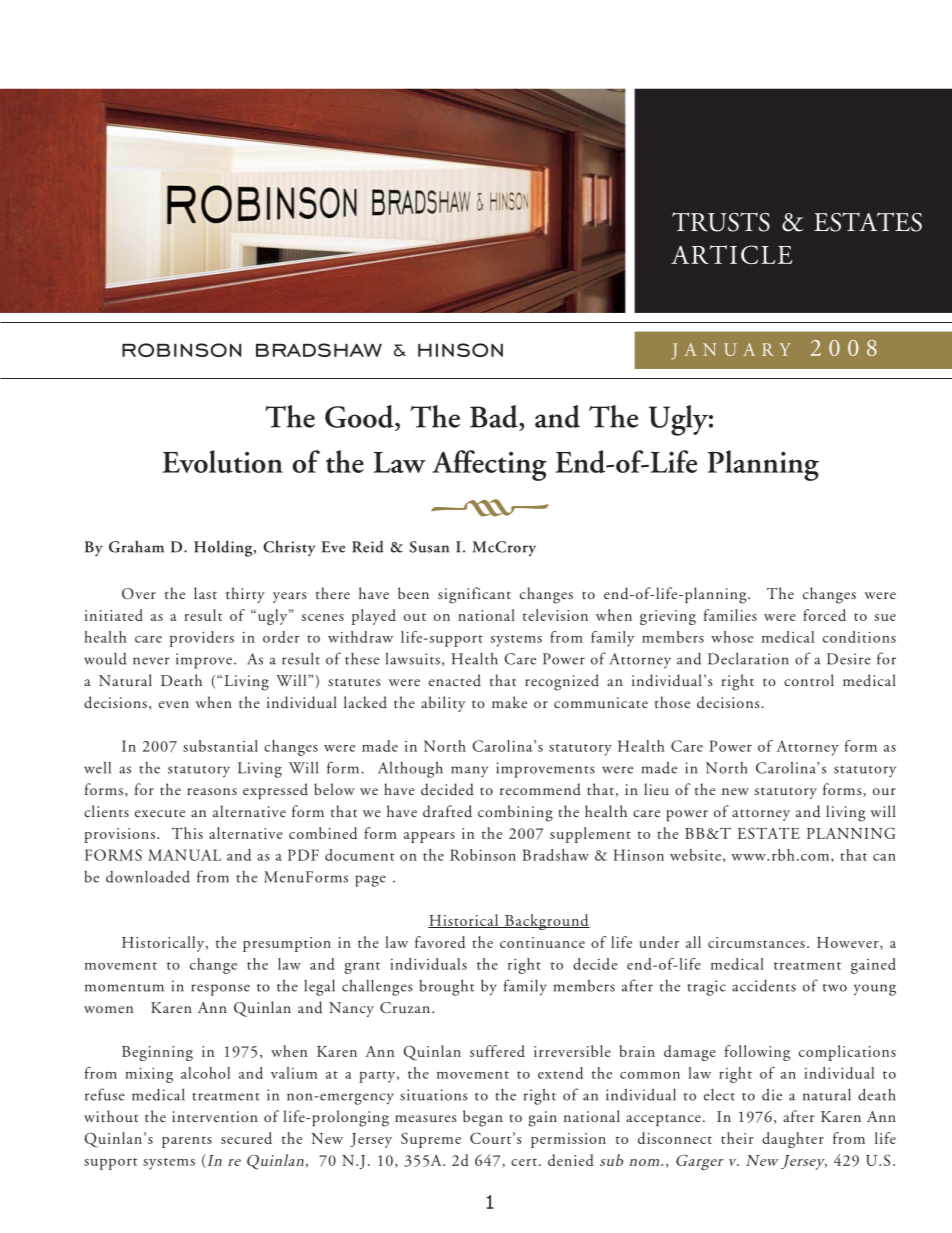 Image resolution: width=952 pixels, height=1233 pixels. I want to click on Affecting, so click(489, 465).
